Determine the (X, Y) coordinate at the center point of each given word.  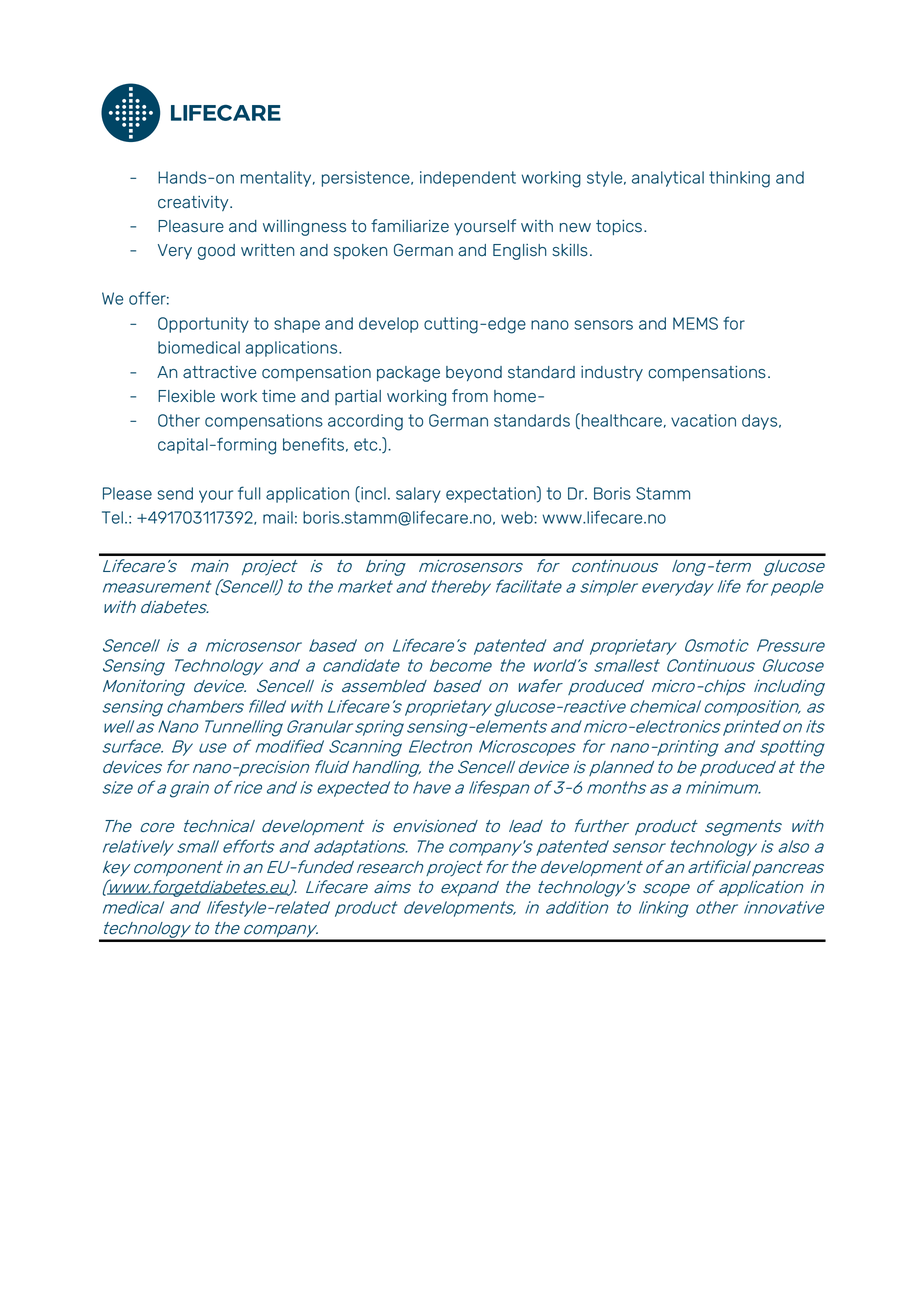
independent (468, 179)
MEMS (695, 323)
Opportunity (203, 325)
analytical (668, 179)
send (175, 493)
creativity (194, 203)
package (408, 374)
